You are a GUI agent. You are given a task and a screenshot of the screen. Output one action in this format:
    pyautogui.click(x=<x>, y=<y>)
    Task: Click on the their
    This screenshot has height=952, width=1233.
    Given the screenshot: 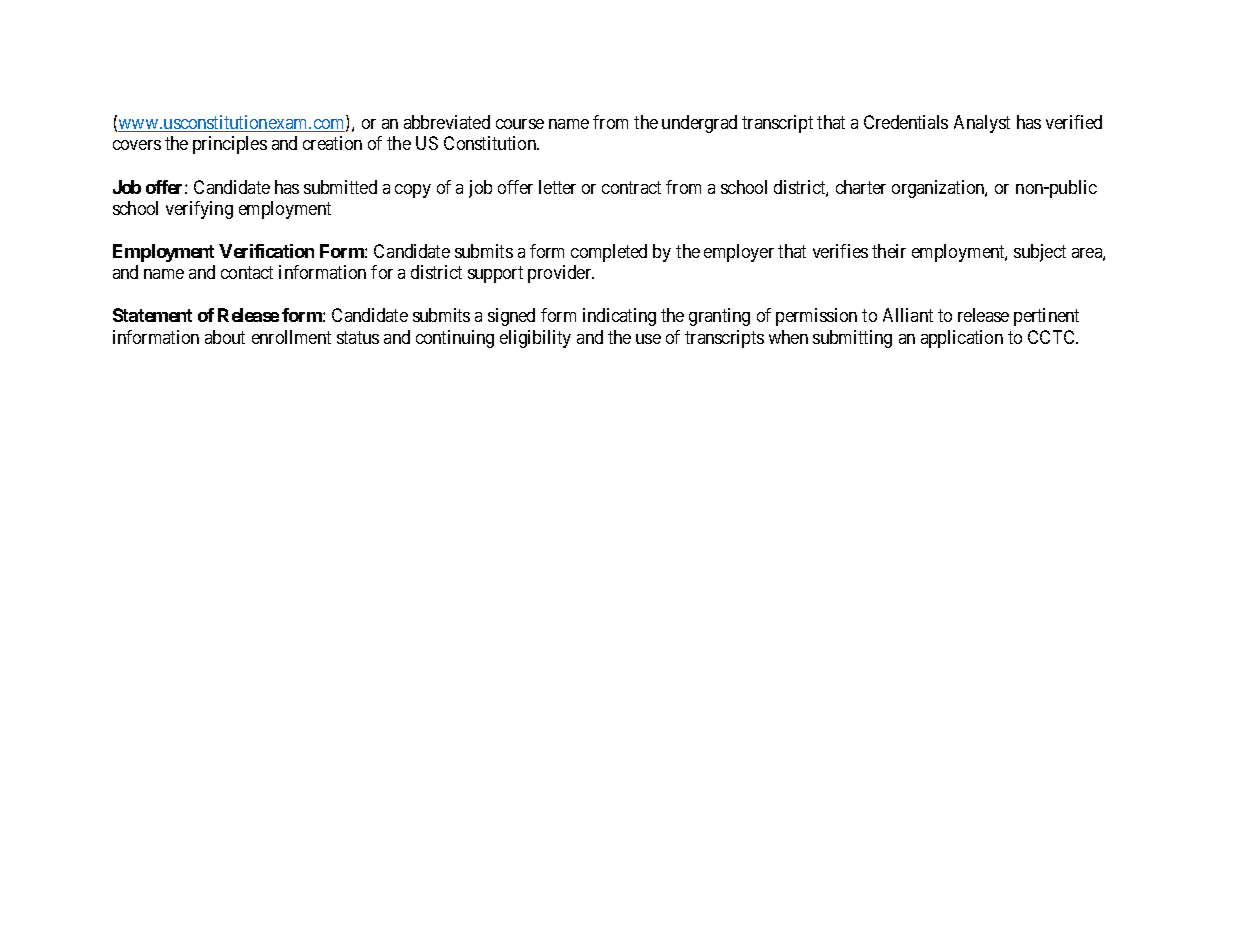 What is the action you would take?
    pyautogui.click(x=889, y=251)
